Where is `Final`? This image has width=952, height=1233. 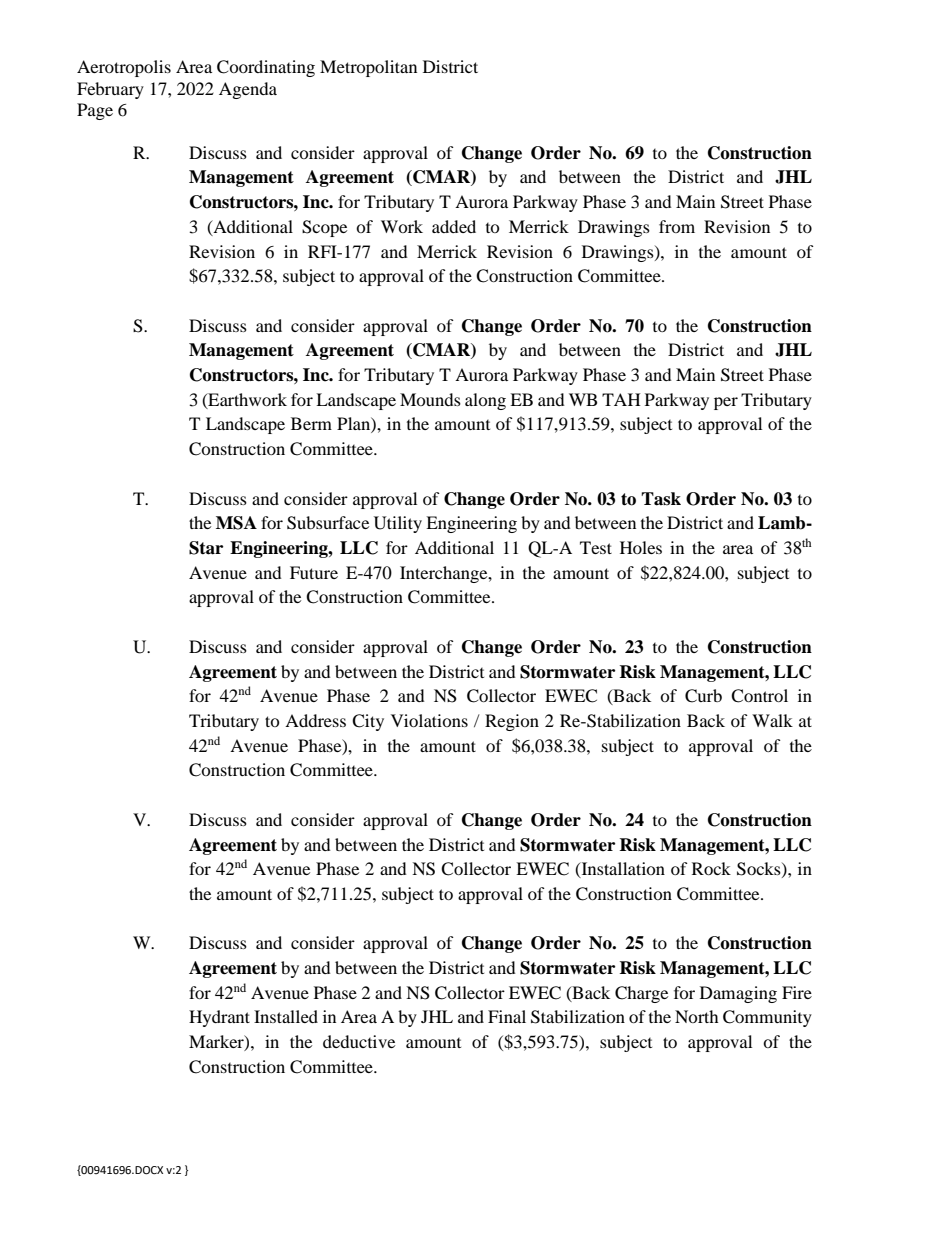 Final is located at coordinates (507, 1016).
